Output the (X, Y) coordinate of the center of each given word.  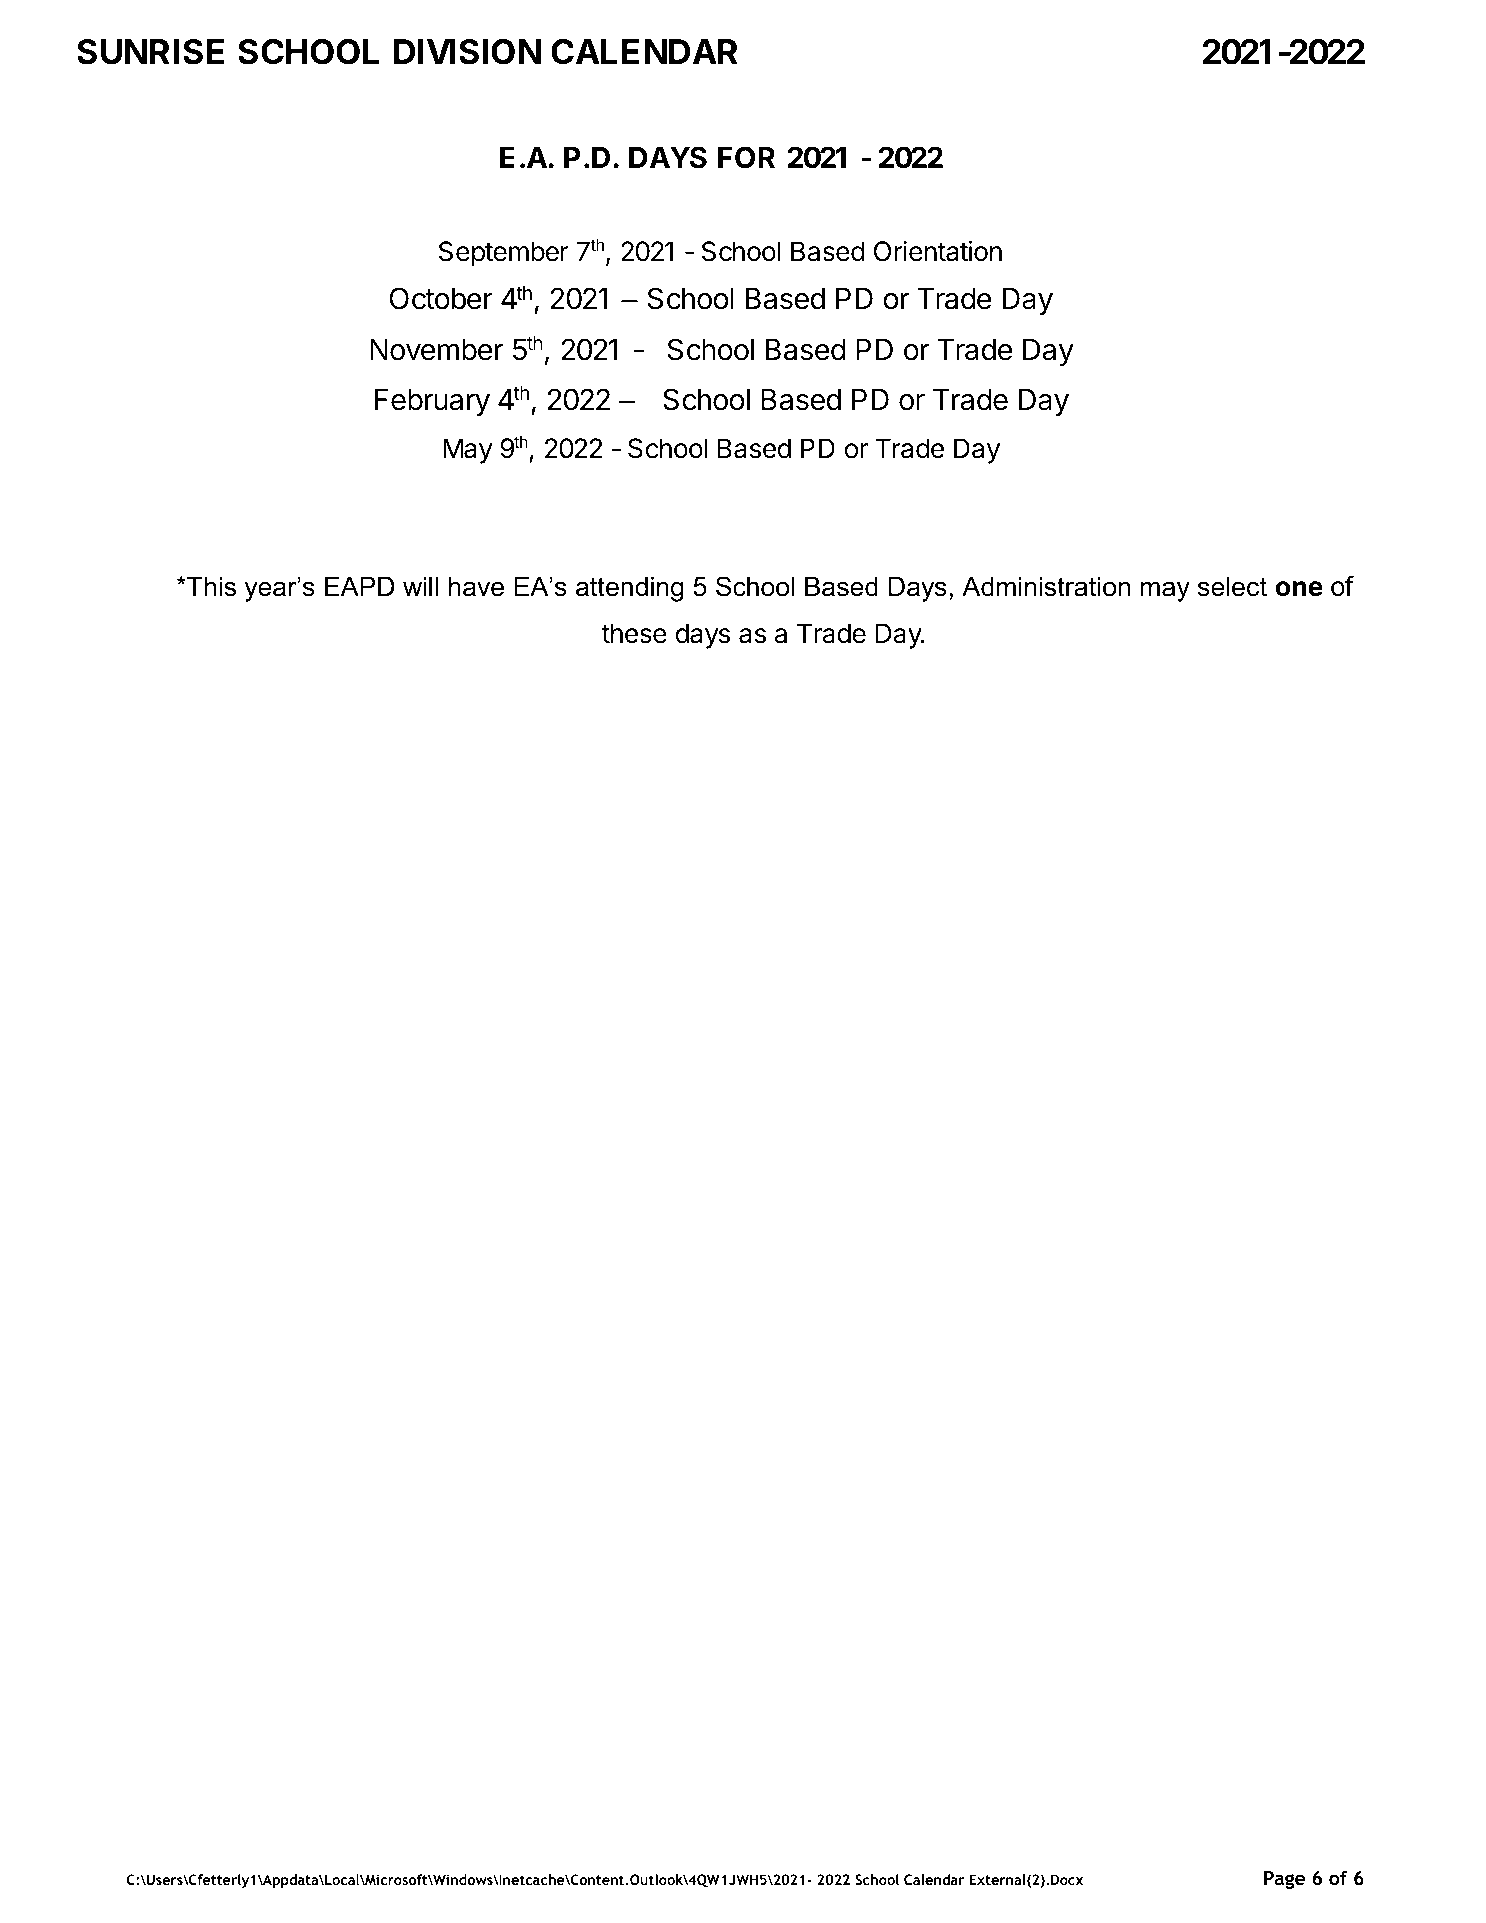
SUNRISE (150, 52)
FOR (746, 157)
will (420, 586)
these (634, 633)
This (210, 587)
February (432, 402)
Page (1284, 1880)
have (476, 587)
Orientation (938, 251)
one (1299, 589)
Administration (1046, 587)
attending (629, 589)
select (1232, 587)
